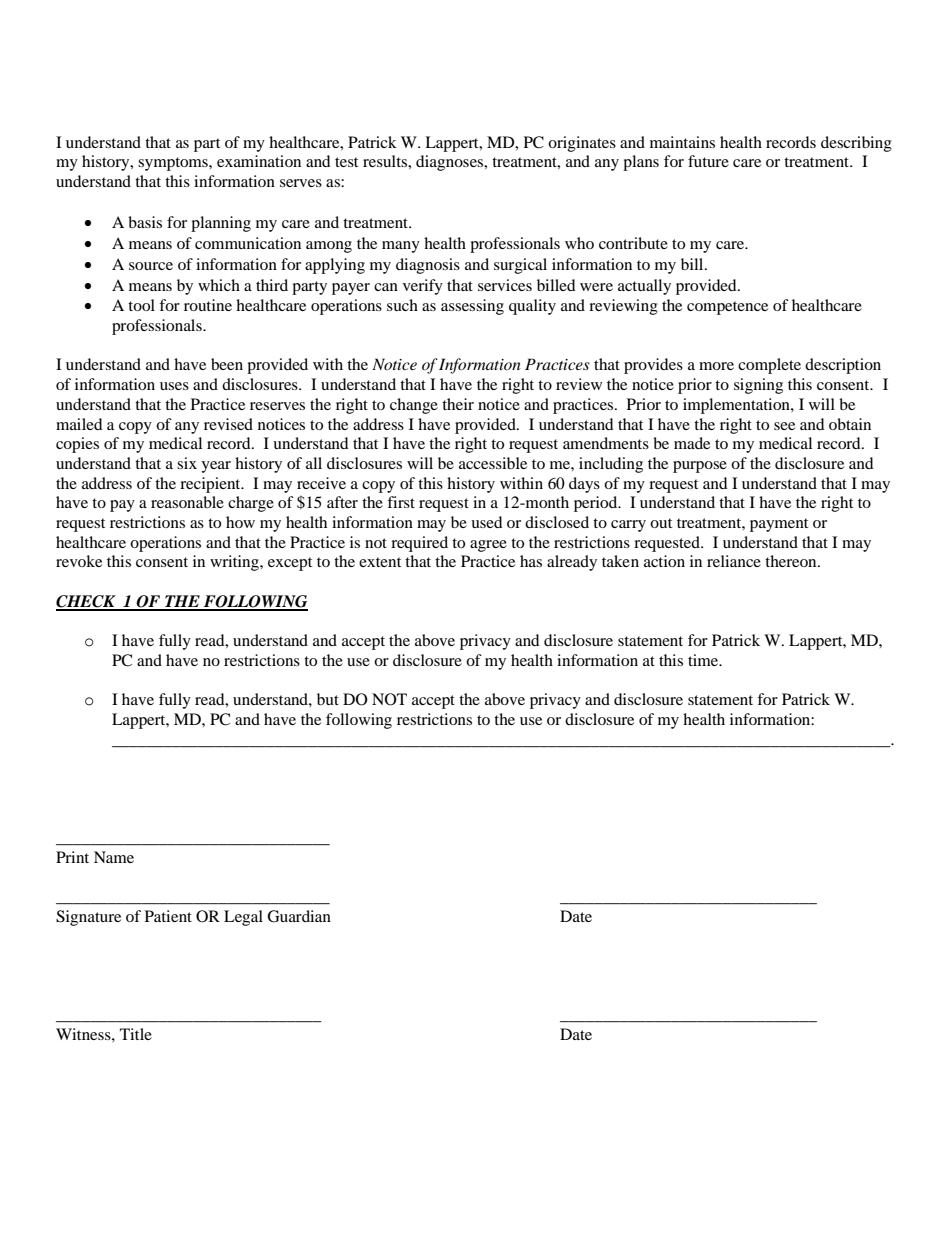  Describe the element at coordinates (784, 426) in the image. I see `see` at that location.
